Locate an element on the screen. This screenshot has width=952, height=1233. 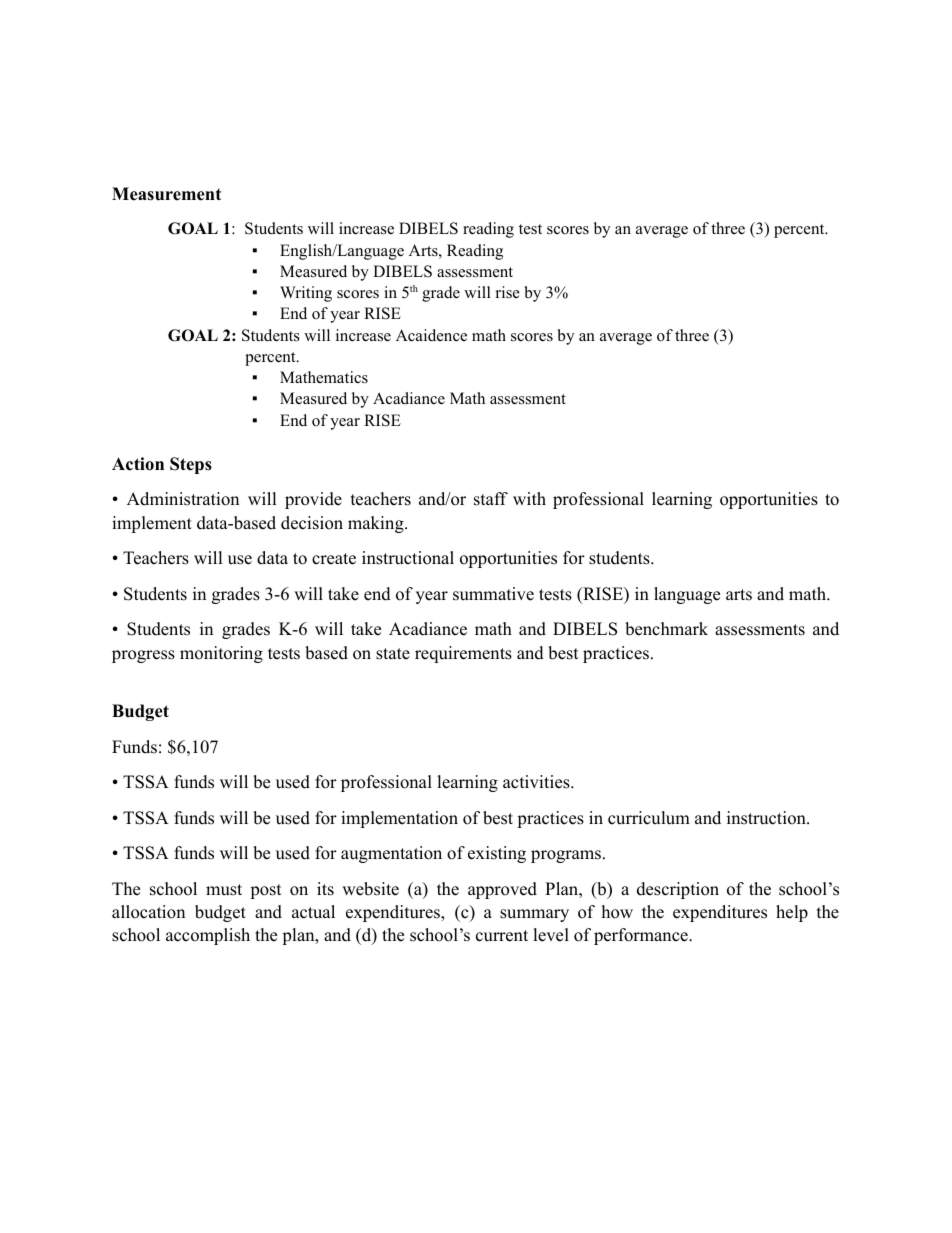
staff is located at coordinates (491, 499).
